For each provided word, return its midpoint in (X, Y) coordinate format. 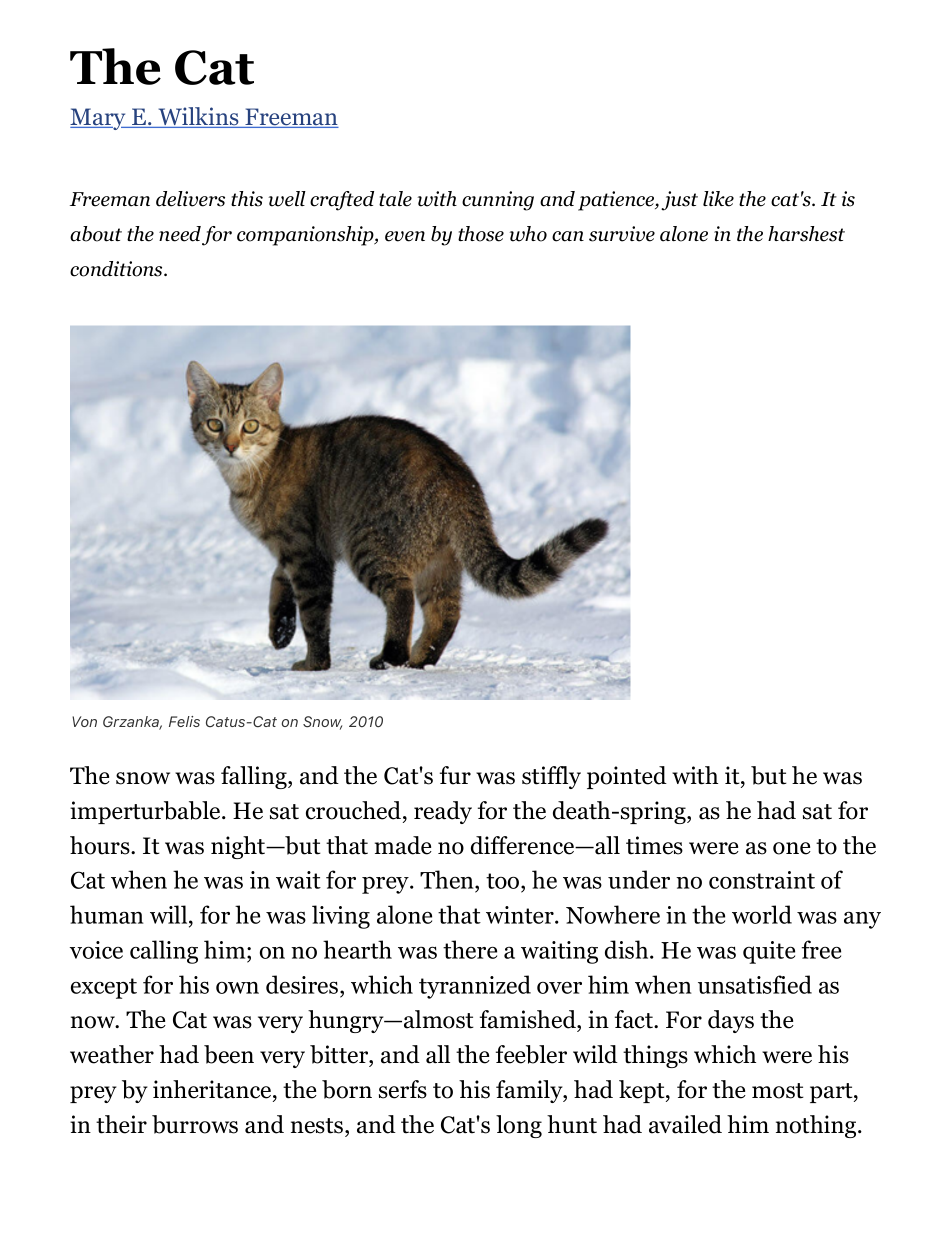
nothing (817, 1126)
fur (455, 775)
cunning (498, 201)
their (121, 1124)
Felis (184, 721)
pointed (627, 777)
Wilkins (198, 117)
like (718, 199)
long (519, 1126)
